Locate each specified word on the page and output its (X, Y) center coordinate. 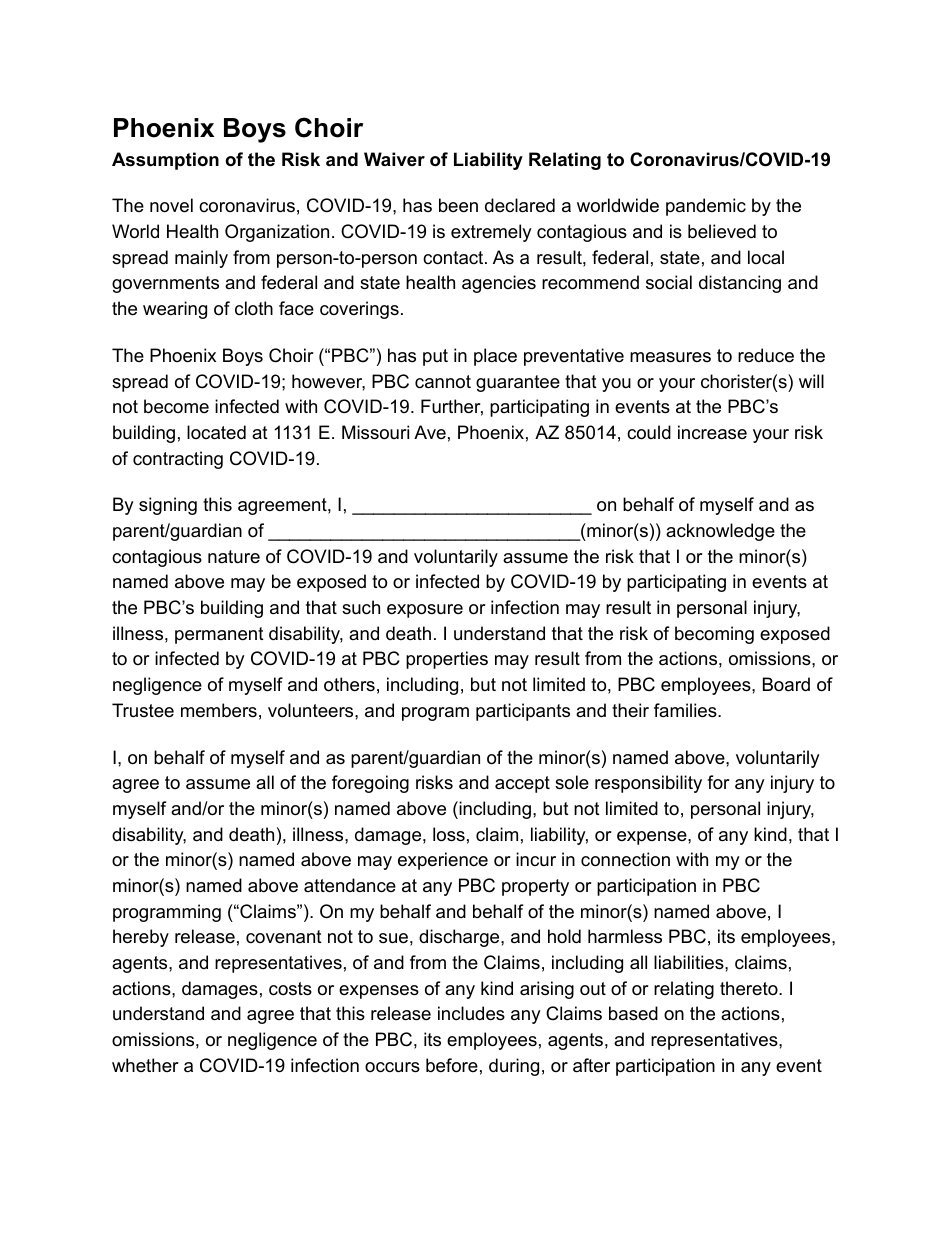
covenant (284, 937)
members (219, 710)
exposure (425, 611)
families (686, 710)
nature (234, 556)
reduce (766, 355)
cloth (254, 308)
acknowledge (720, 532)
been (458, 205)
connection (625, 859)
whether (145, 1065)
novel (171, 205)
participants (523, 712)
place (495, 357)
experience (443, 861)
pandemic (706, 207)
